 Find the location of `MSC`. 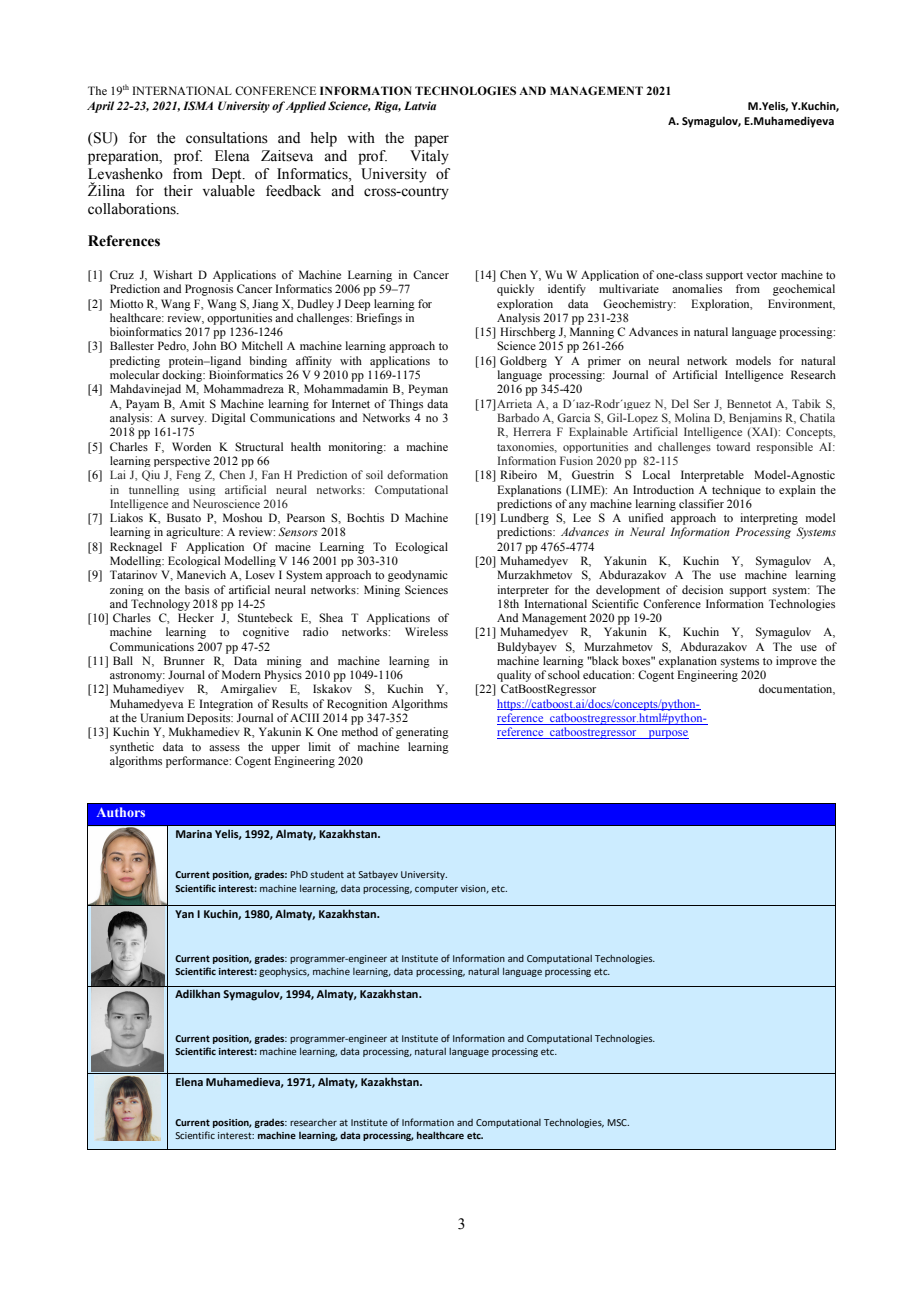

MSC is located at coordinates (618, 1122).
